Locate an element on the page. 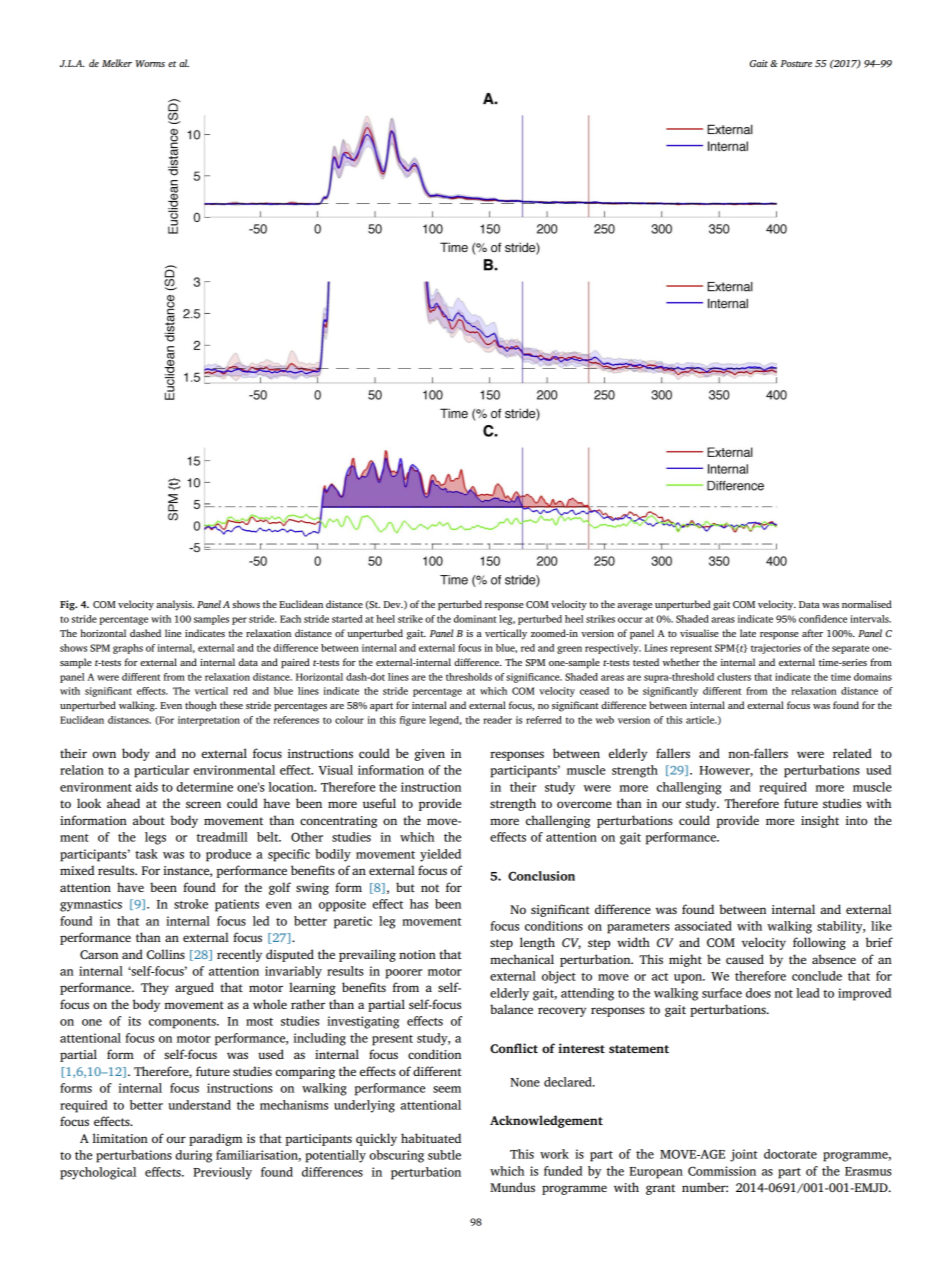 The image size is (952, 1270). screen is located at coordinates (203, 804).
